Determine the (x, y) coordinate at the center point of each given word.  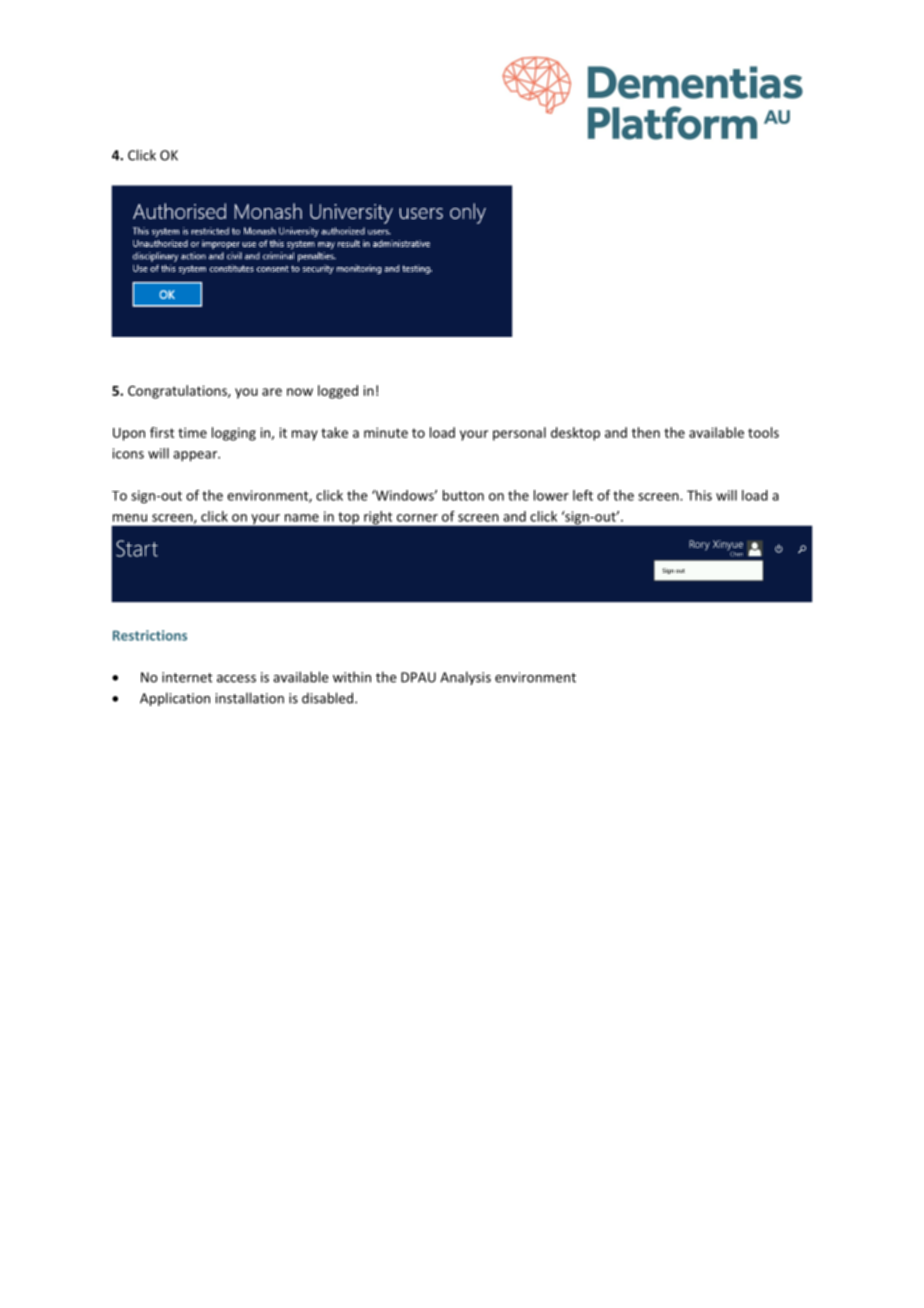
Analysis (465, 678)
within (352, 677)
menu (130, 518)
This (699, 495)
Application (175, 699)
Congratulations (178, 392)
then (646, 432)
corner (417, 518)
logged (338, 392)
